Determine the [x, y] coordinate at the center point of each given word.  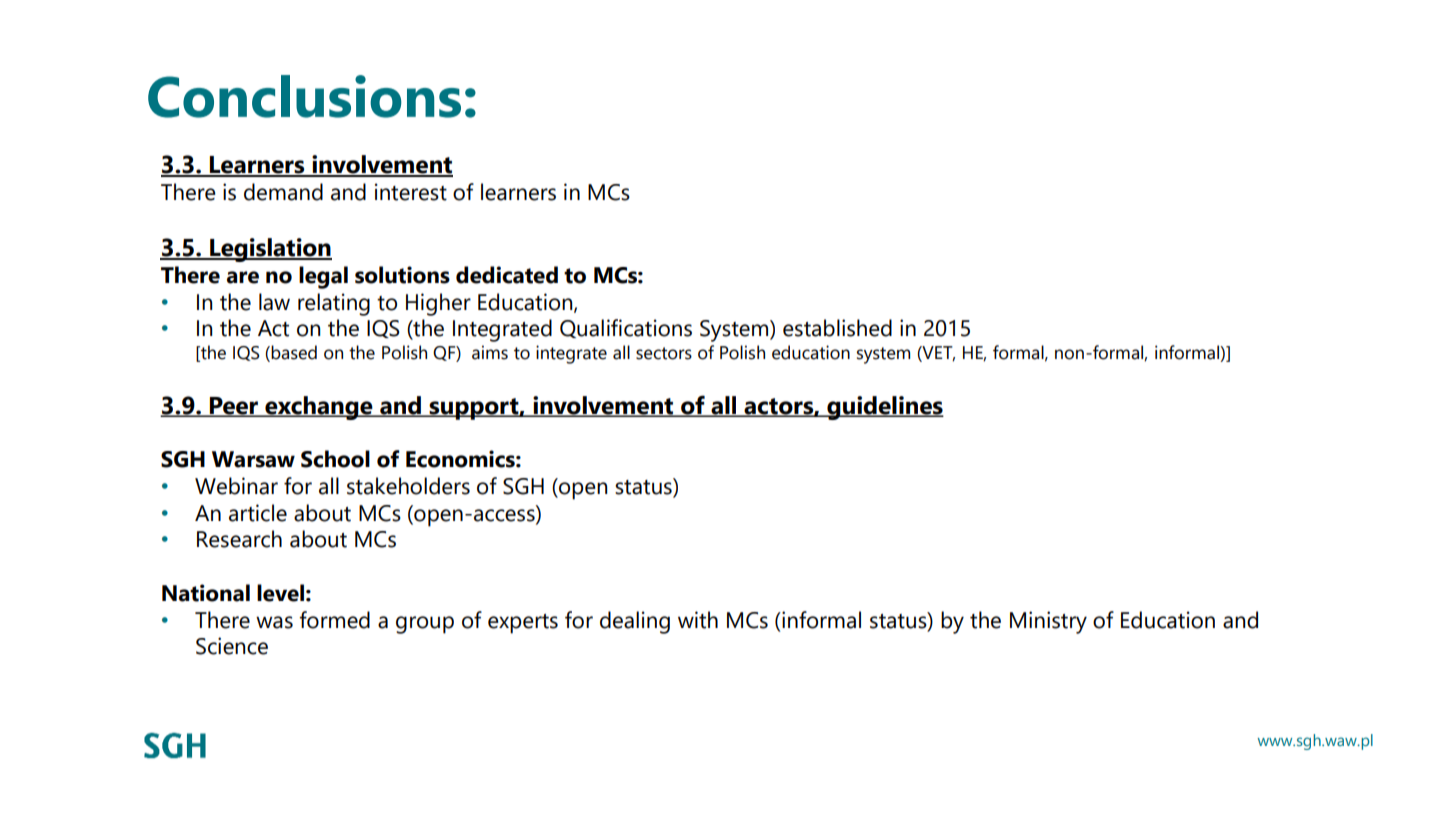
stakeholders [408, 486]
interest [411, 192]
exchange [319, 408]
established [837, 328]
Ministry [1048, 622]
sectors [664, 353]
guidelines [884, 408]
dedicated [507, 275]
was [274, 622]
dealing [635, 622]
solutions [402, 275]
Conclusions [304, 96]
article [258, 513]
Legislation [270, 250]
